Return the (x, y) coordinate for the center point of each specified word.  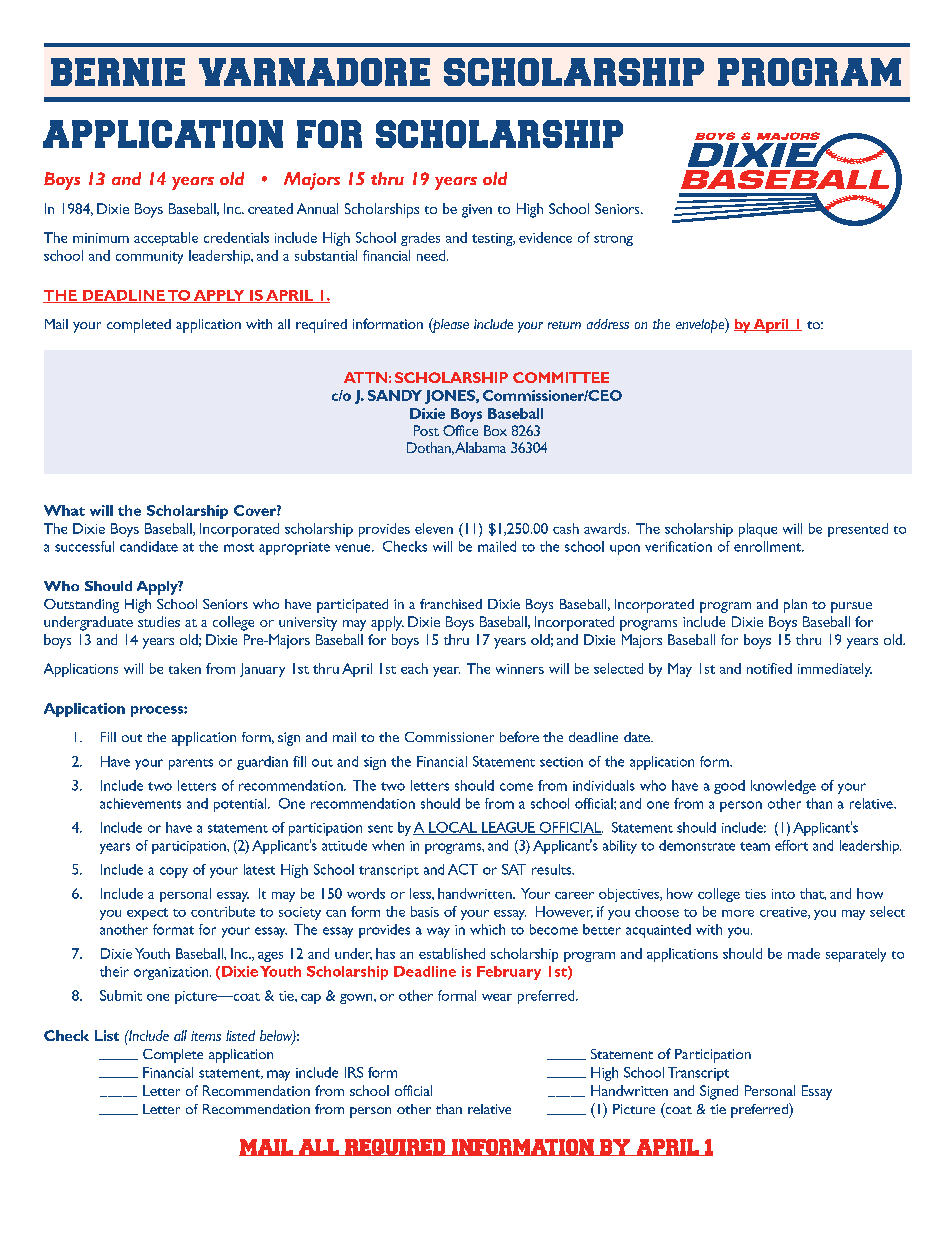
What (64, 510)
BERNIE (118, 72)
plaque (758, 530)
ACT (463, 869)
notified (769, 668)
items (206, 1036)
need (431, 255)
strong (613, 240)
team (755, 846)
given (477, 211)
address (608, 324)
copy (174, 872)
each (414, 668)
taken (185, 668)
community (149, 257)
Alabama (480, 447)
